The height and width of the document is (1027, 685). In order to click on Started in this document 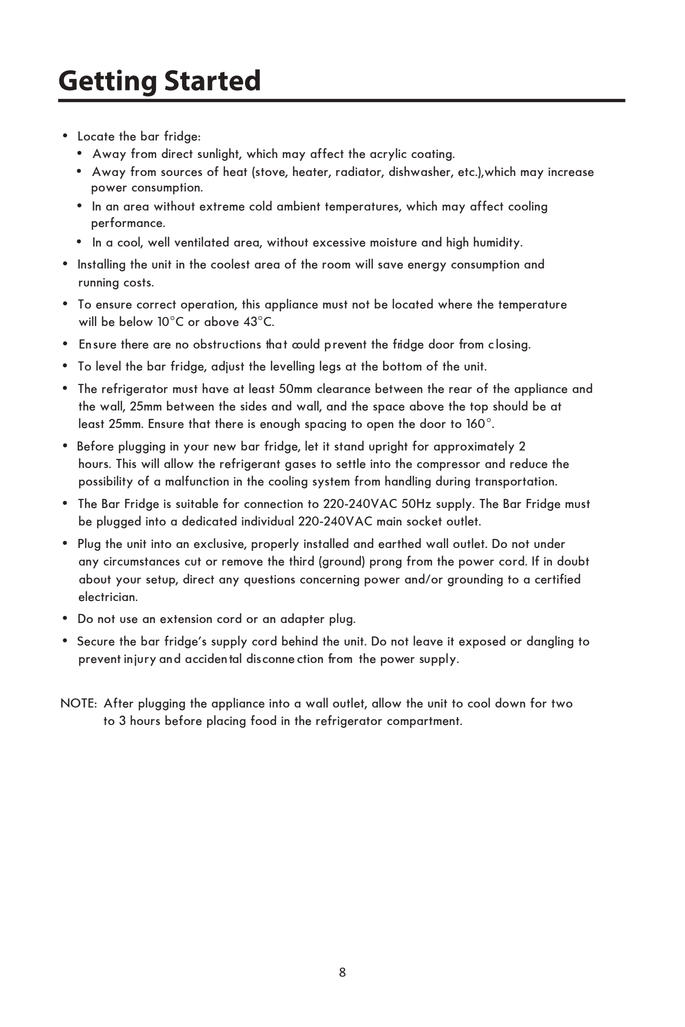, I will do `click(212, 80)`.
